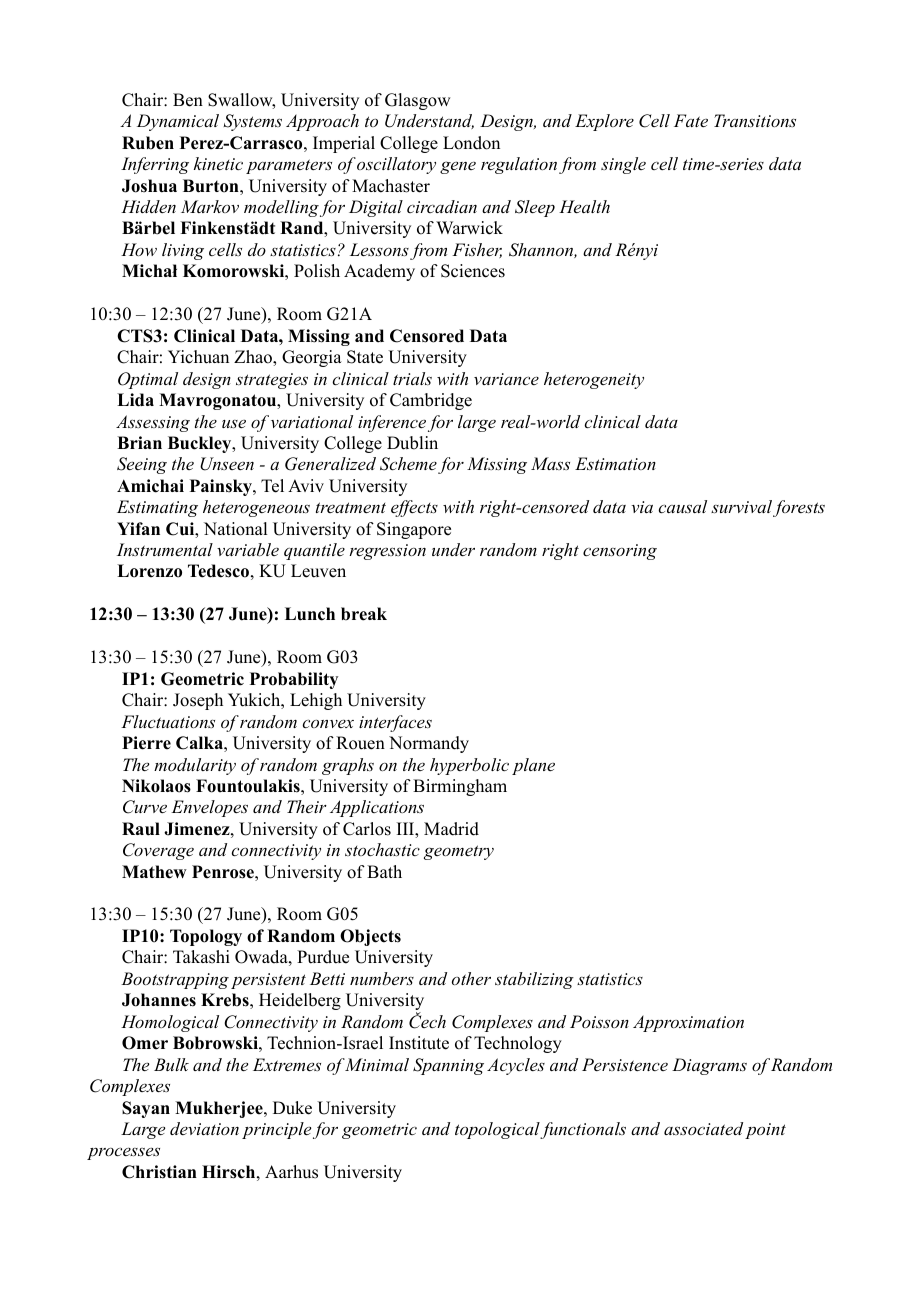 The width and height of the screenshot is (924, 1308). I want to click on Dynamical, so click(178, 122).
